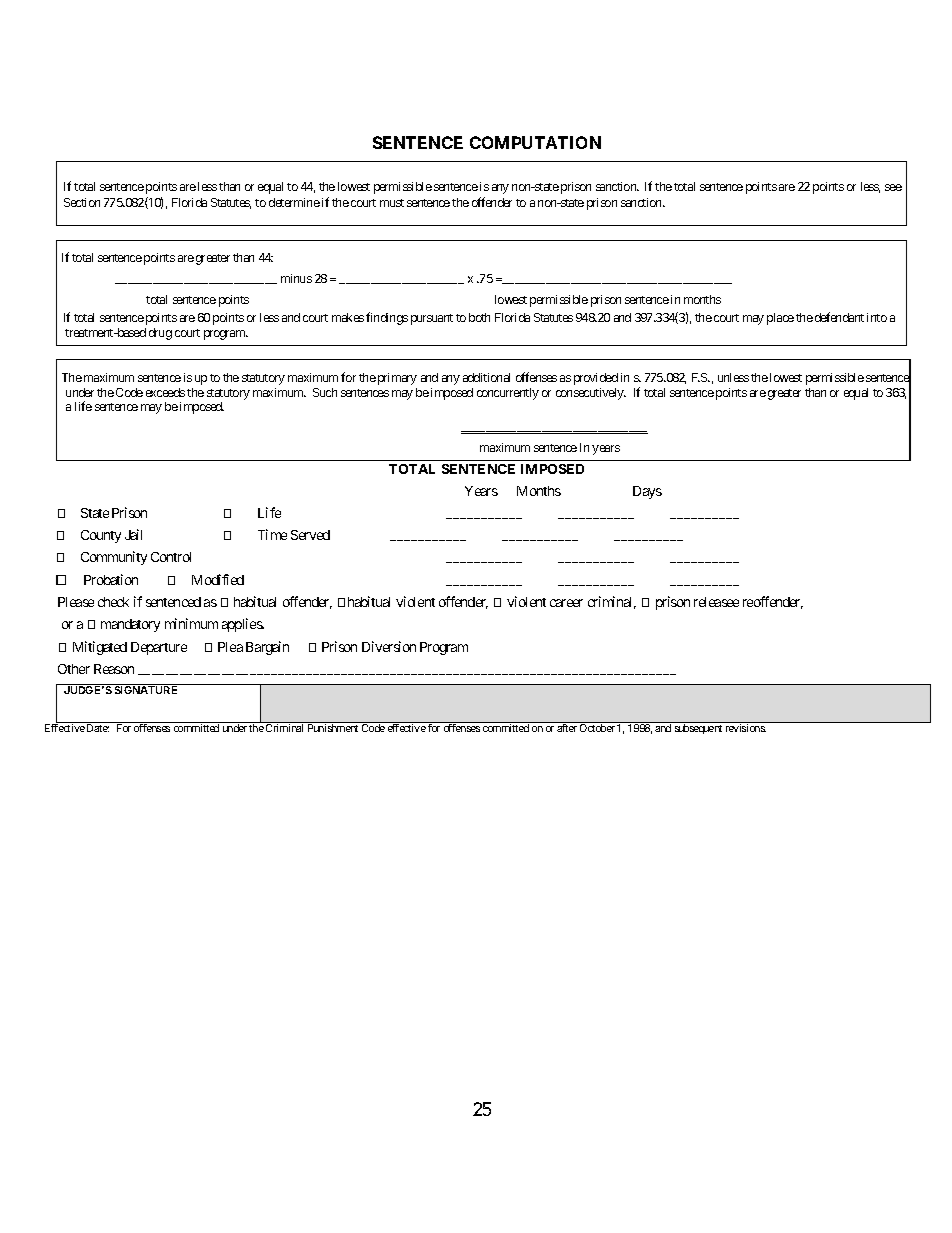 Image resolution: width=952 pixels, height=1233 pixels. I want to click on SIGNATURE, so click(146, 690).
